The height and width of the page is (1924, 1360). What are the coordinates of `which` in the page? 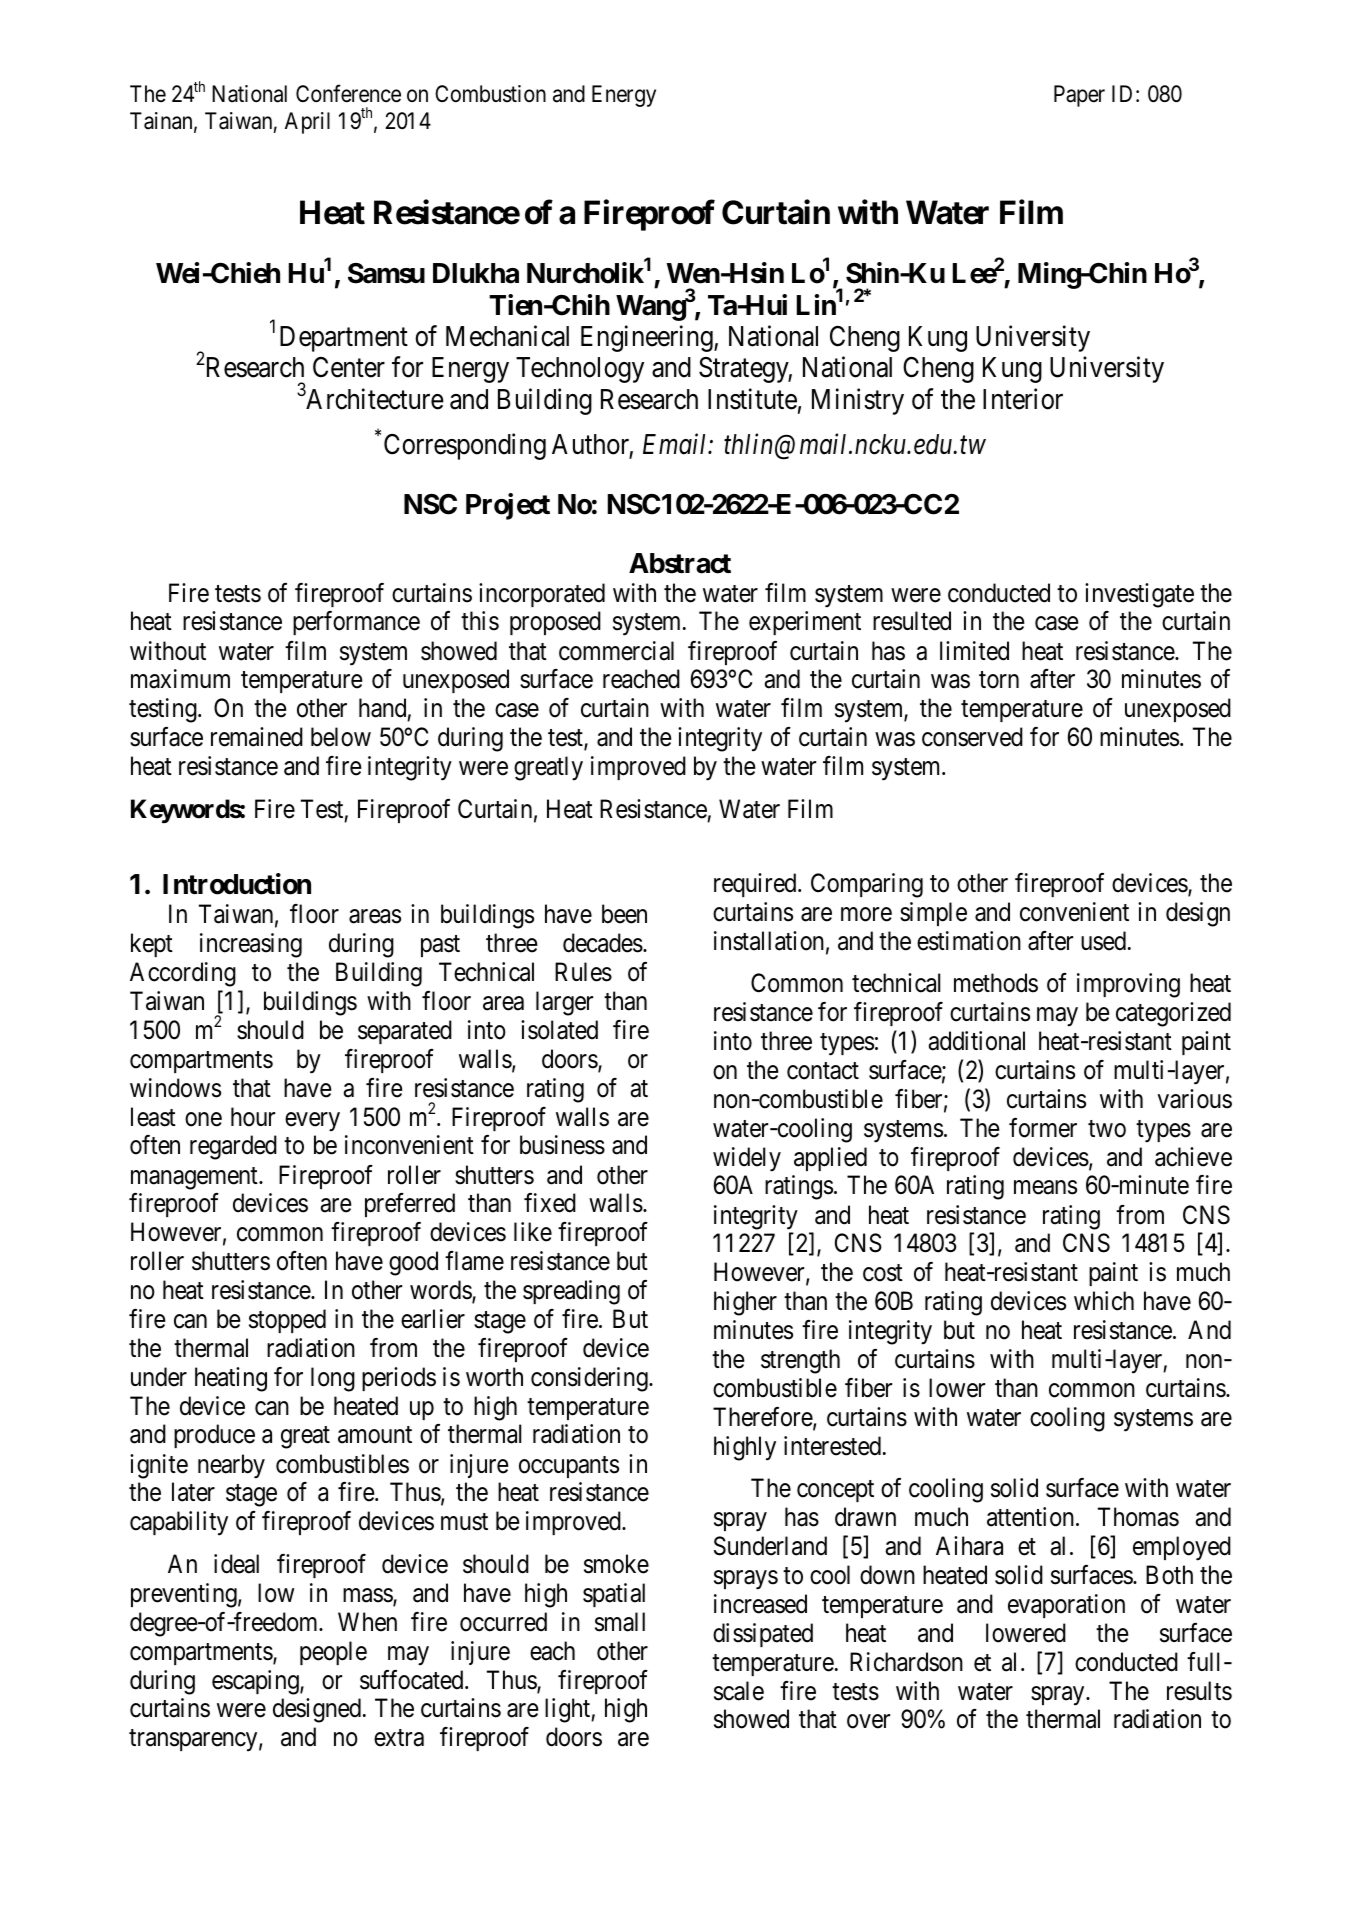 It's located at (1104, 1301).
